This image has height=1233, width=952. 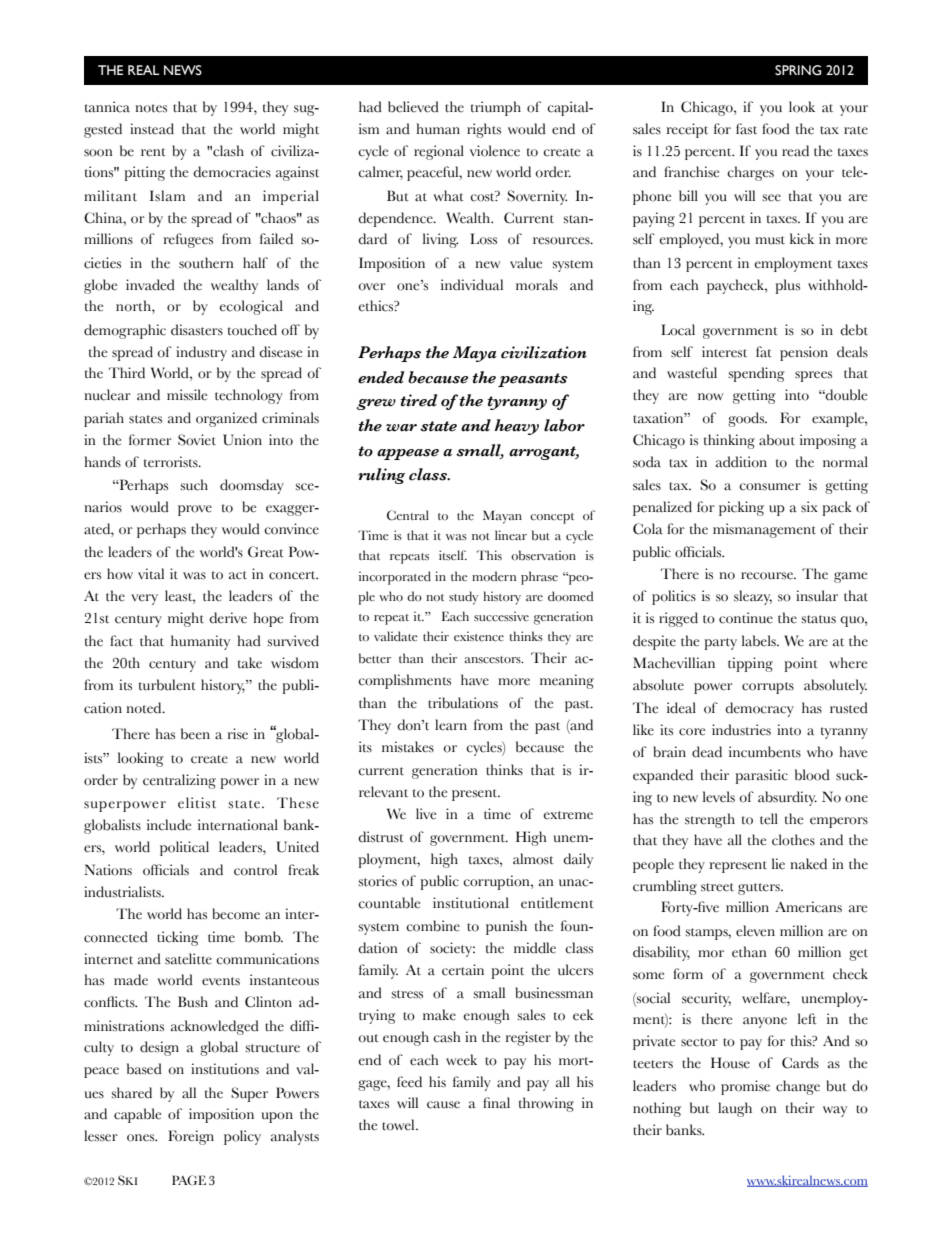 I want to click on triumph, so click(x=496, y=108).
